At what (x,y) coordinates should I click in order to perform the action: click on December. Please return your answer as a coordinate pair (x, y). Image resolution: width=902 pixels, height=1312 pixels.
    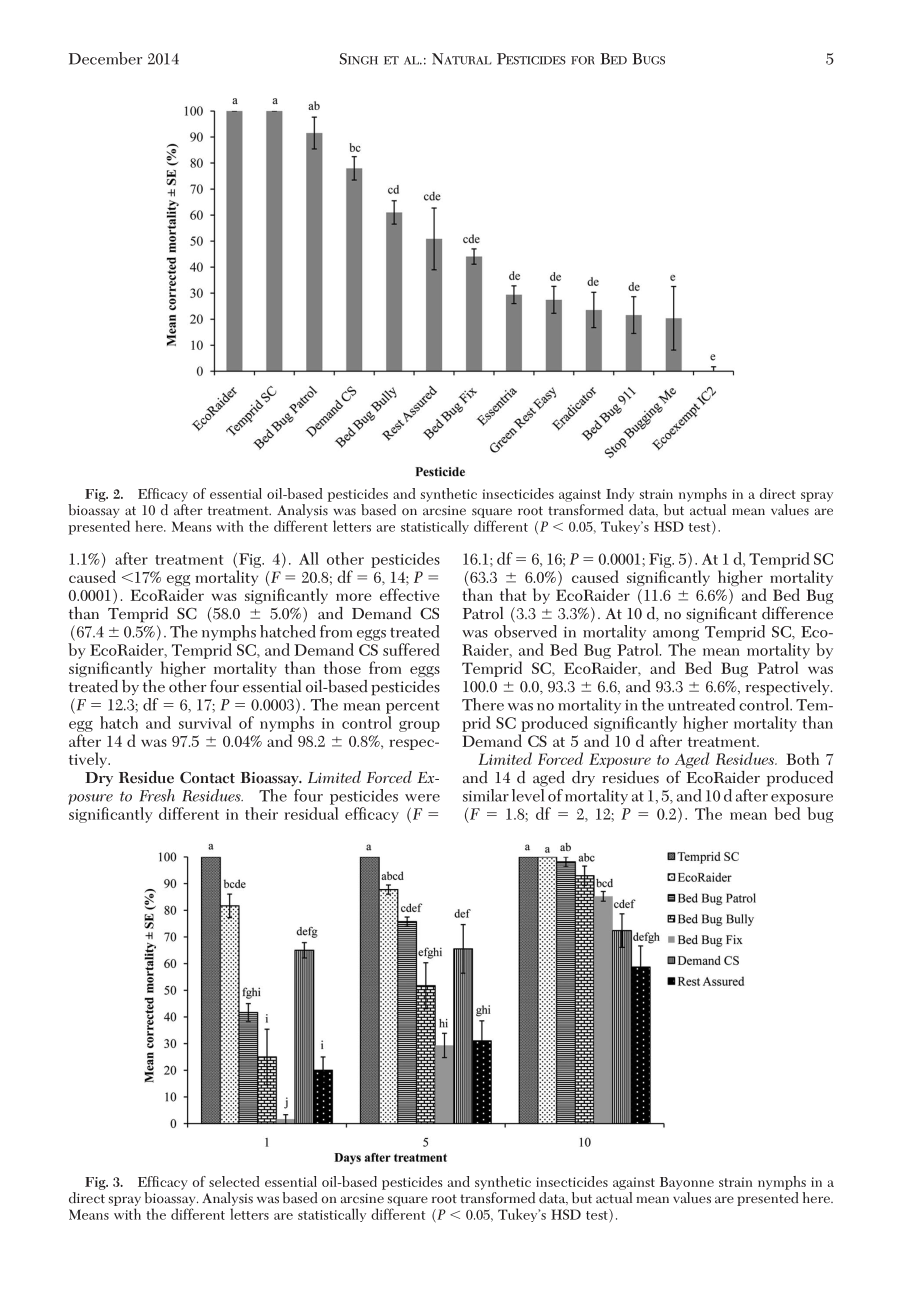
    Looking at the image, I should click on (105, 58).
